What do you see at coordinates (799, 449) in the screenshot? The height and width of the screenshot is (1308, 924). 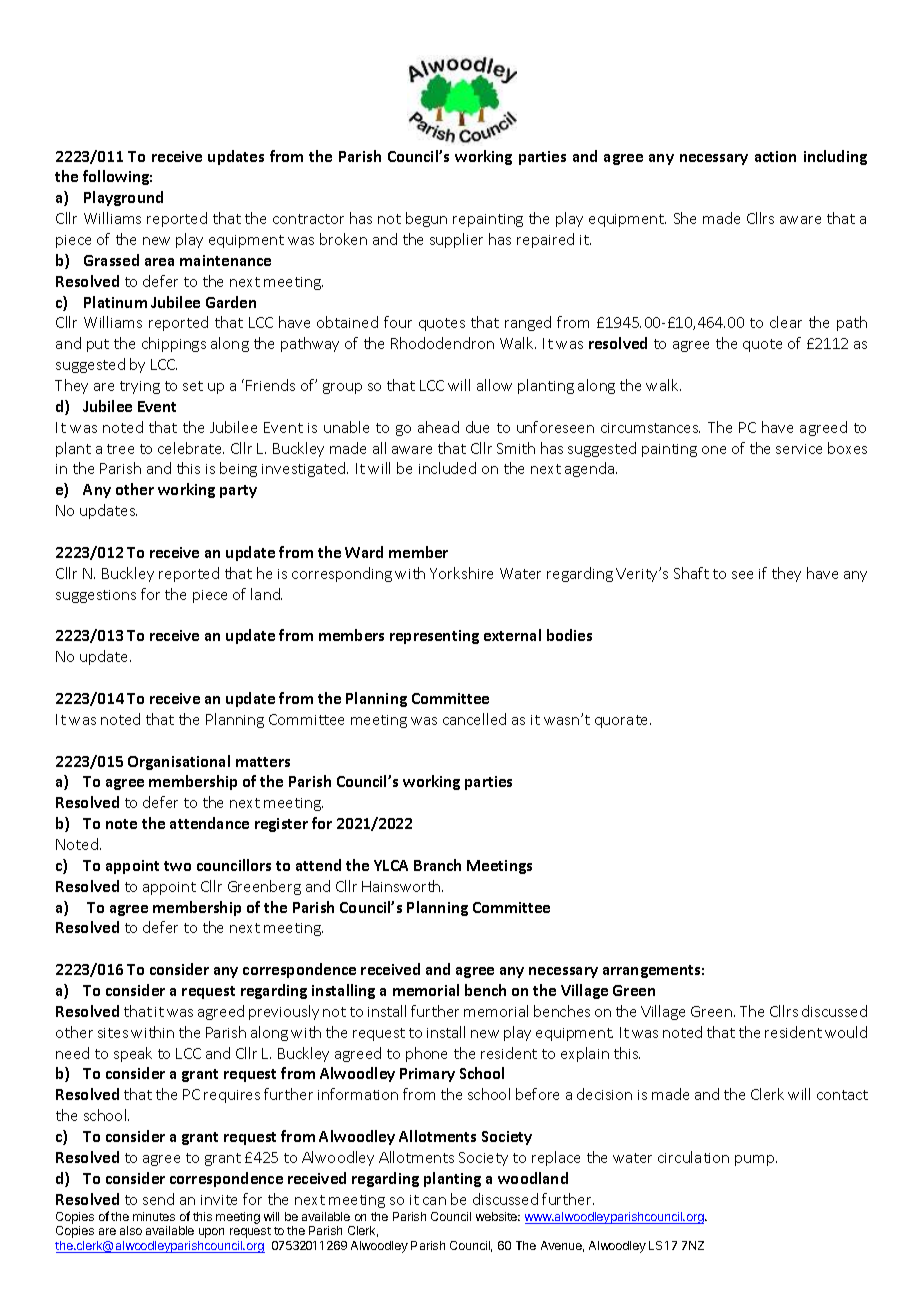 I see `service` at bounding box center [799, 449].
